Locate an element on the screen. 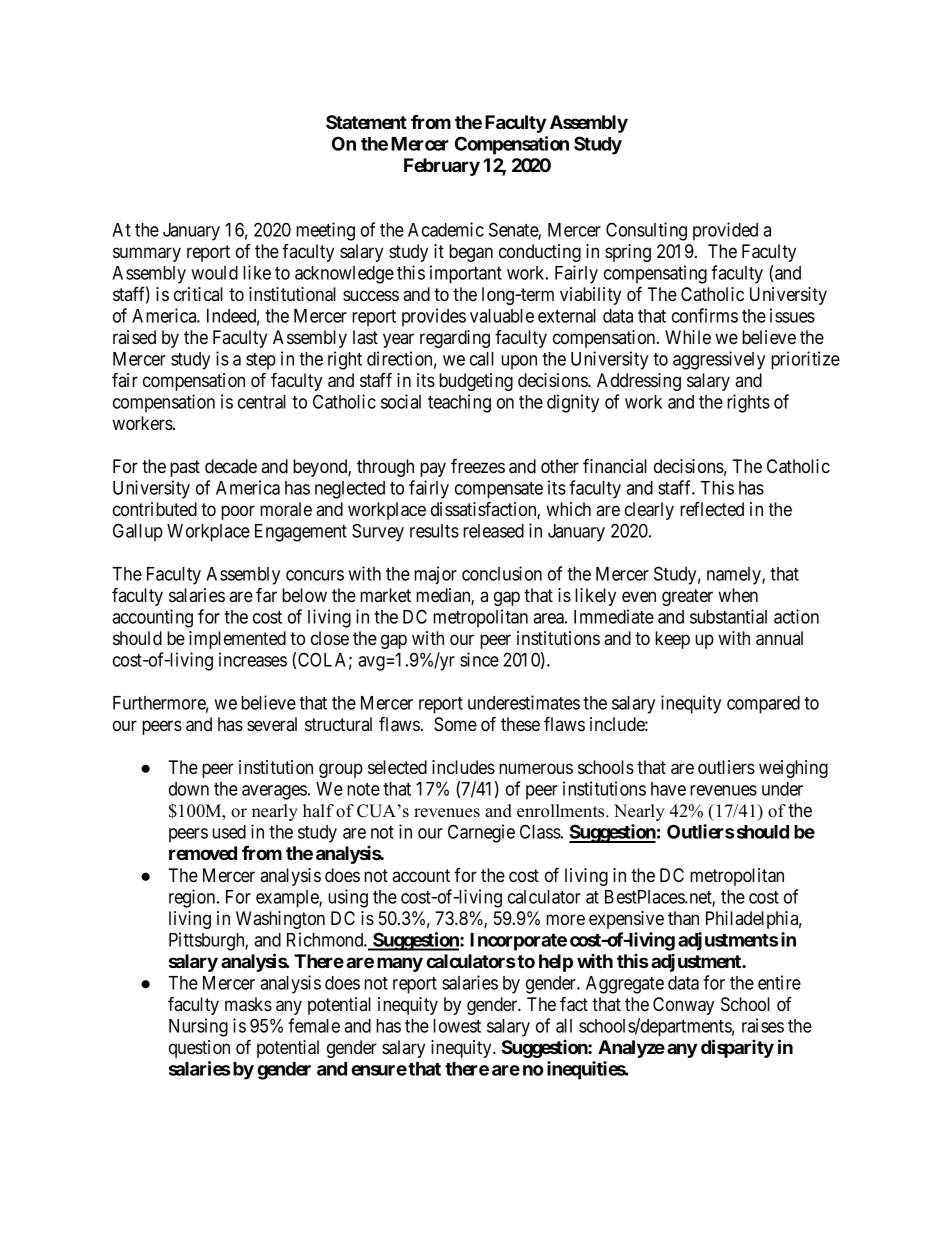  reflected is located at coordinates (712, 509).
